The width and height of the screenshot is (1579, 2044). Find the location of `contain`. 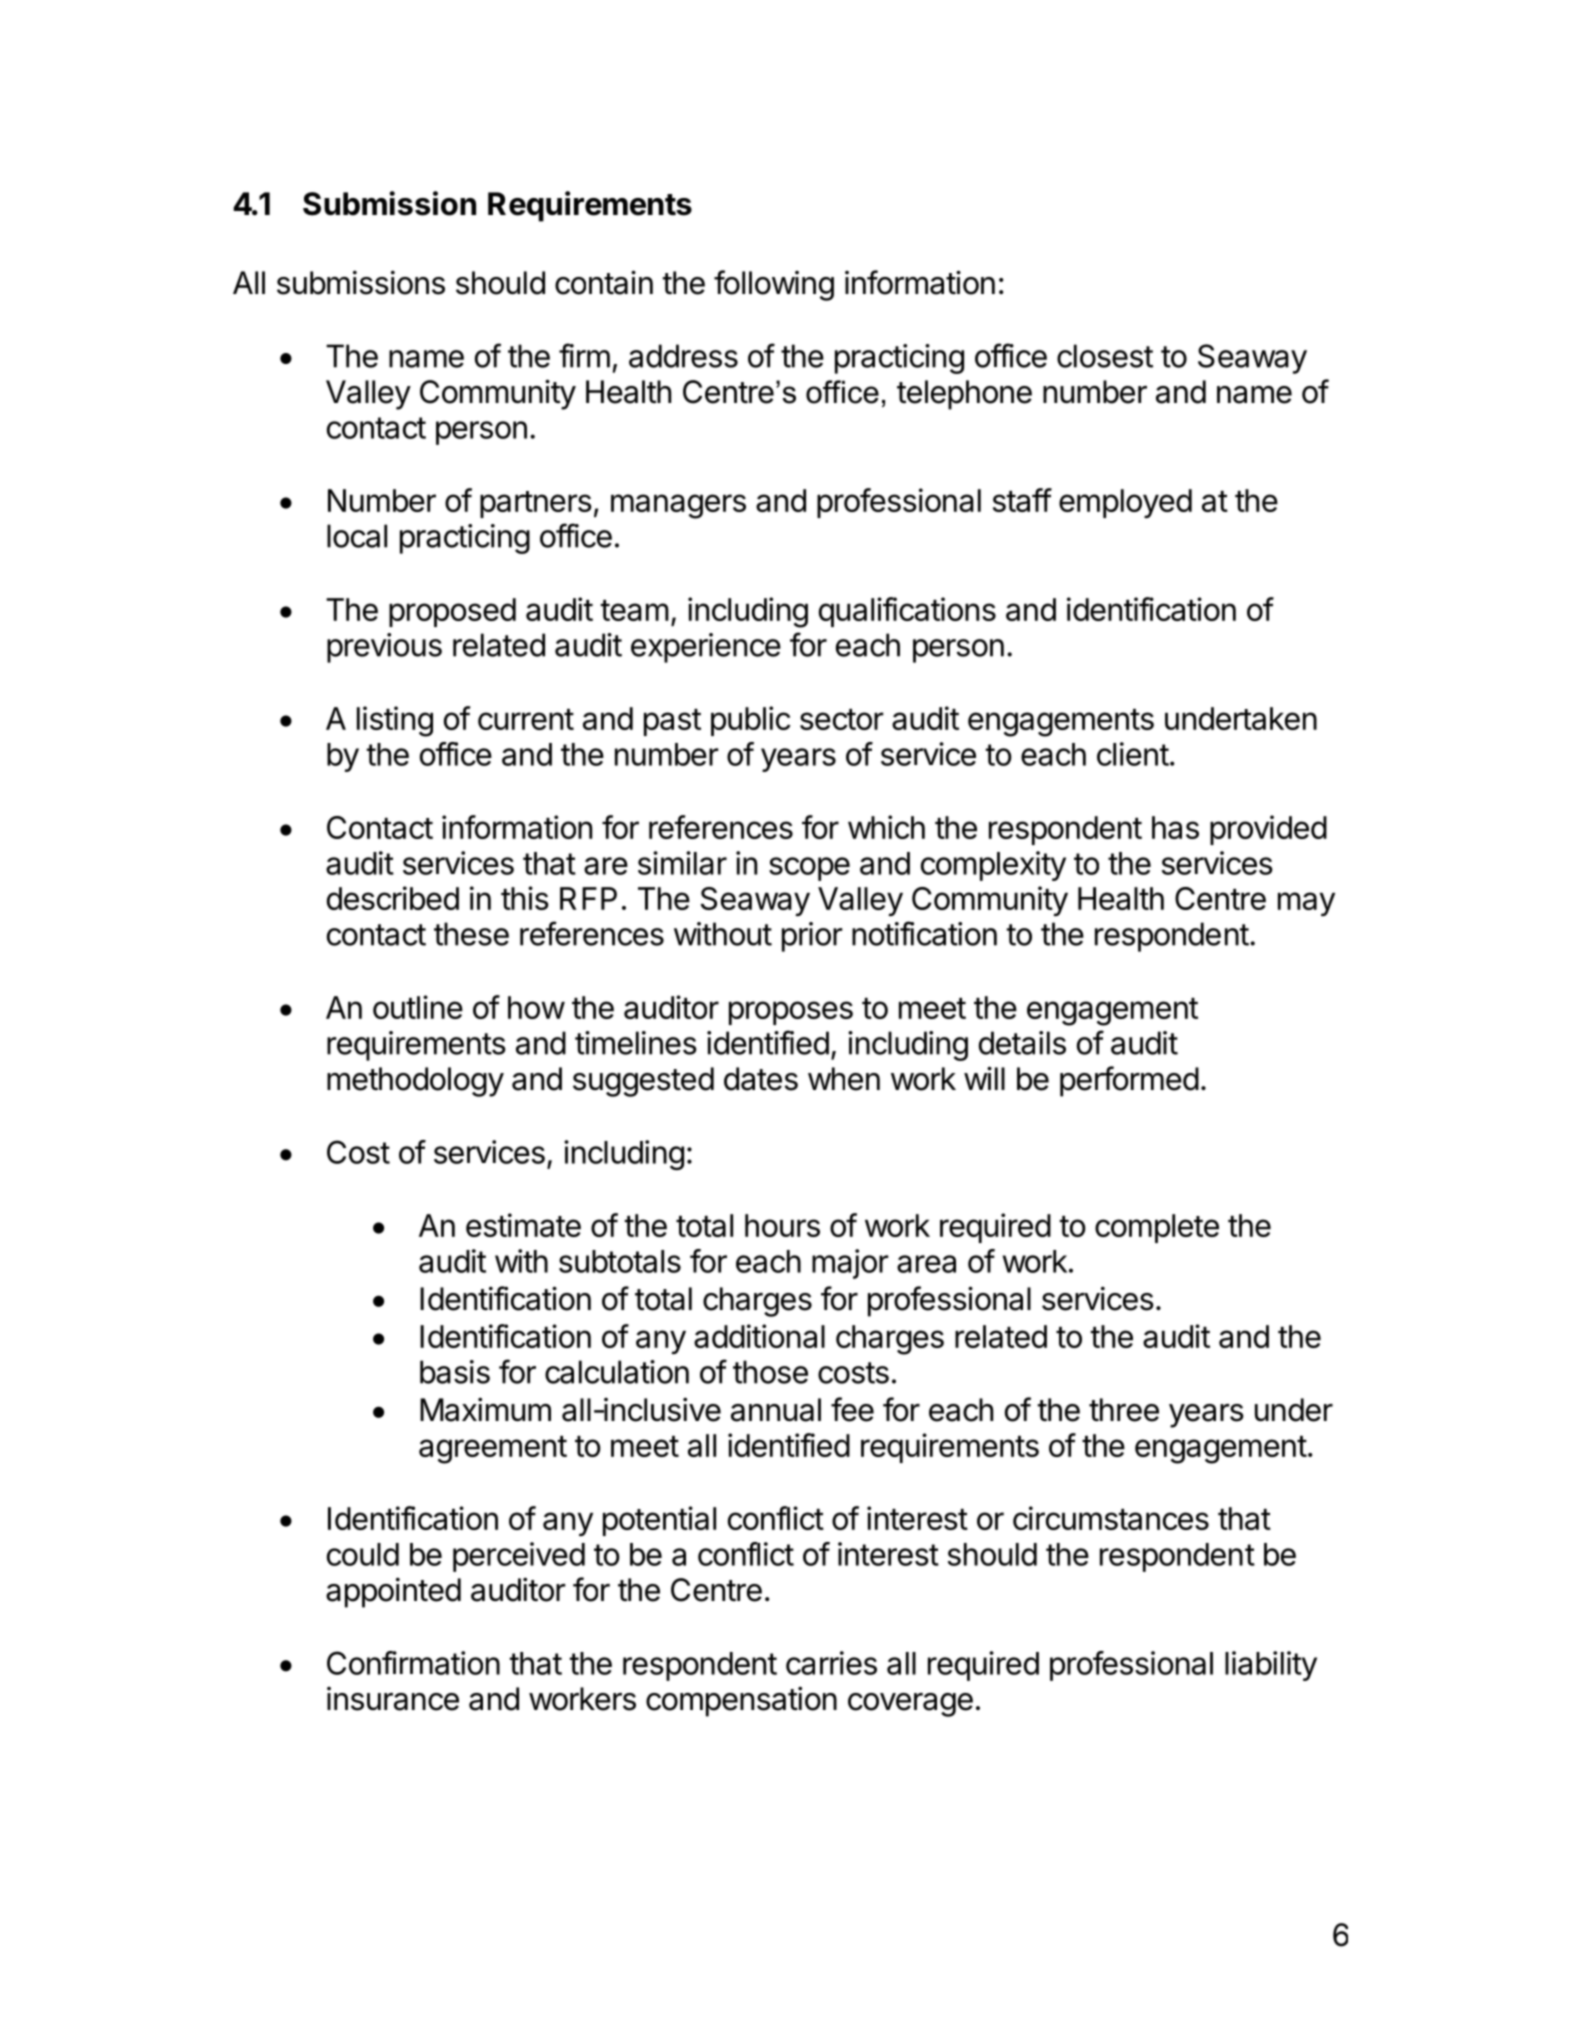

contain is located at coordinates (604, 282).
